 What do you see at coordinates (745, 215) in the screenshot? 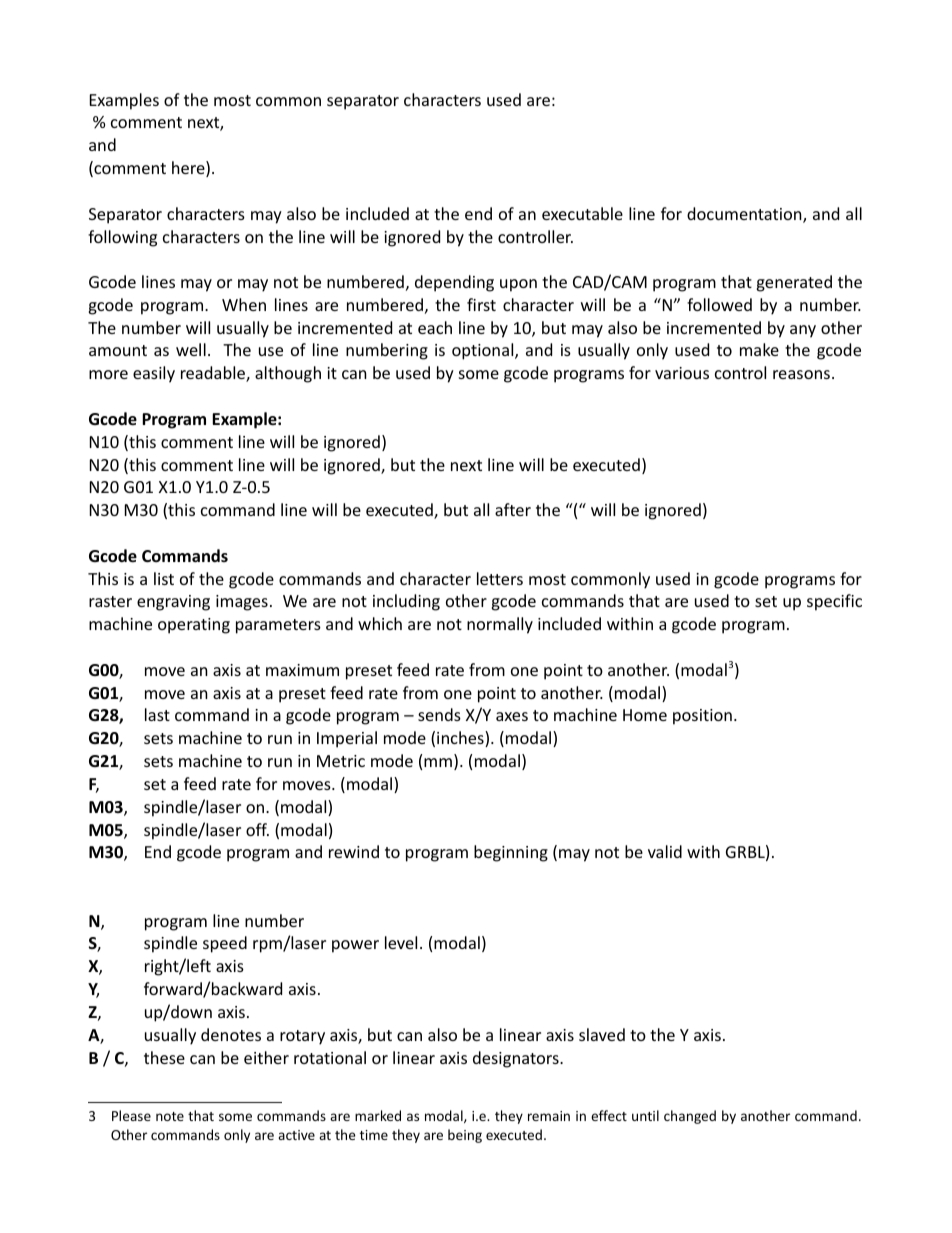
I see `documentation` at bounding box center [745, 215].
